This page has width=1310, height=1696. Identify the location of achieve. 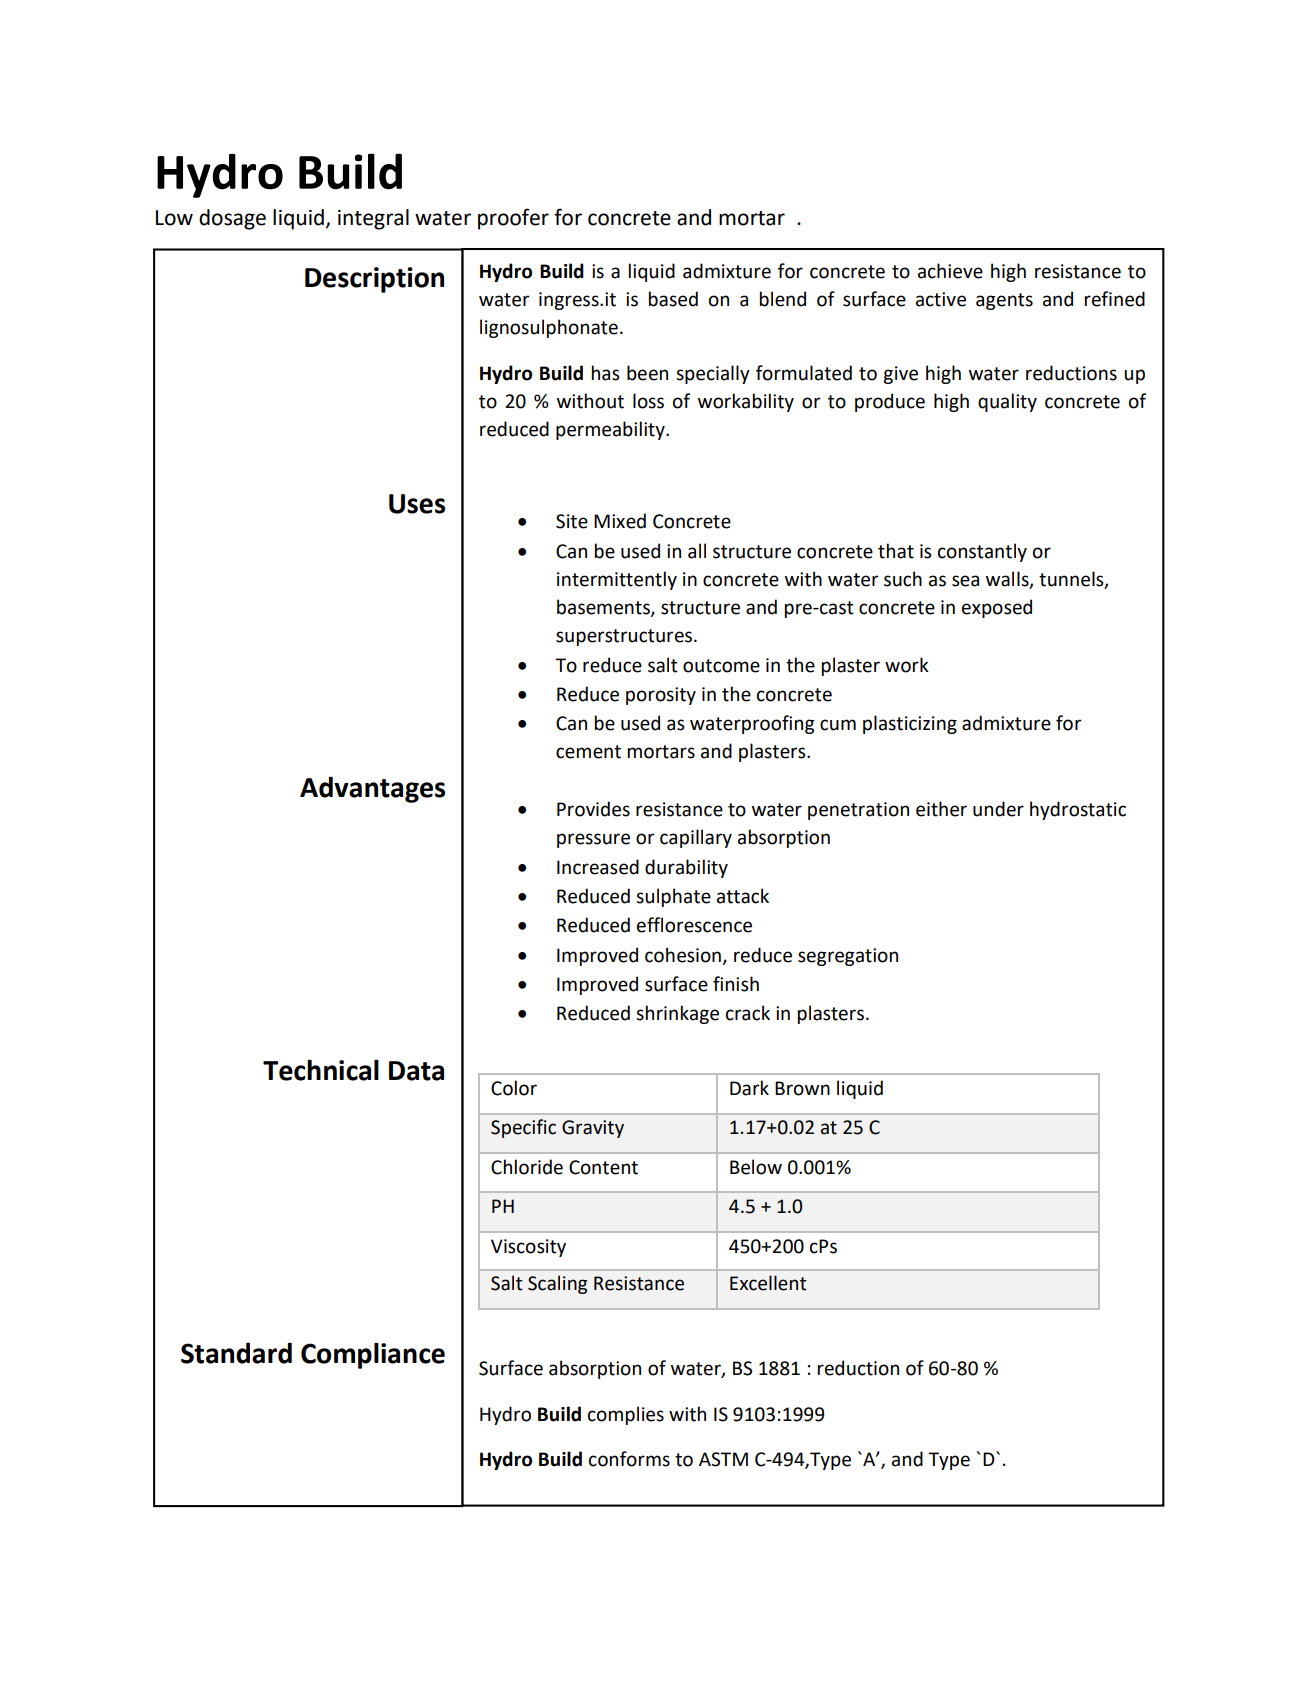
(950, 271).
